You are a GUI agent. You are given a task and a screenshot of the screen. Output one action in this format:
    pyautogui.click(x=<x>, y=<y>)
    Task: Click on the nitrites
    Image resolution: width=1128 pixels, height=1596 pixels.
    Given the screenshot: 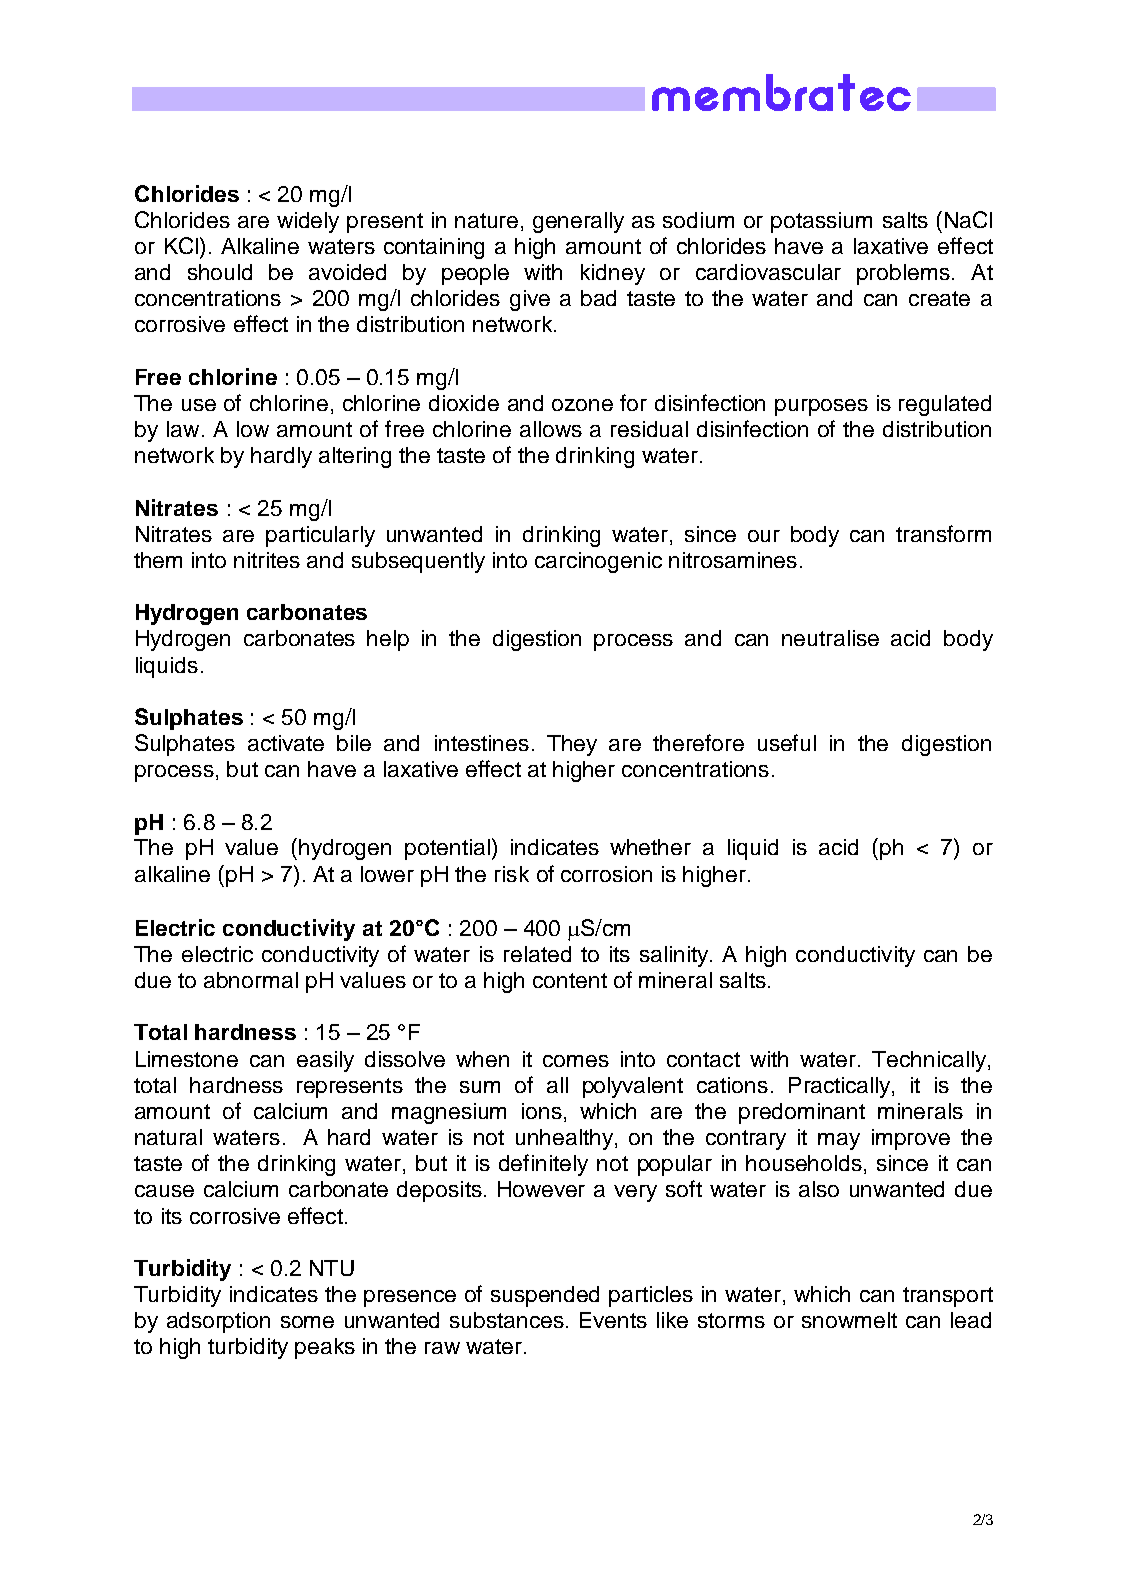 What is the action you would take?
    pyautogui.click(x=267, y=560)
